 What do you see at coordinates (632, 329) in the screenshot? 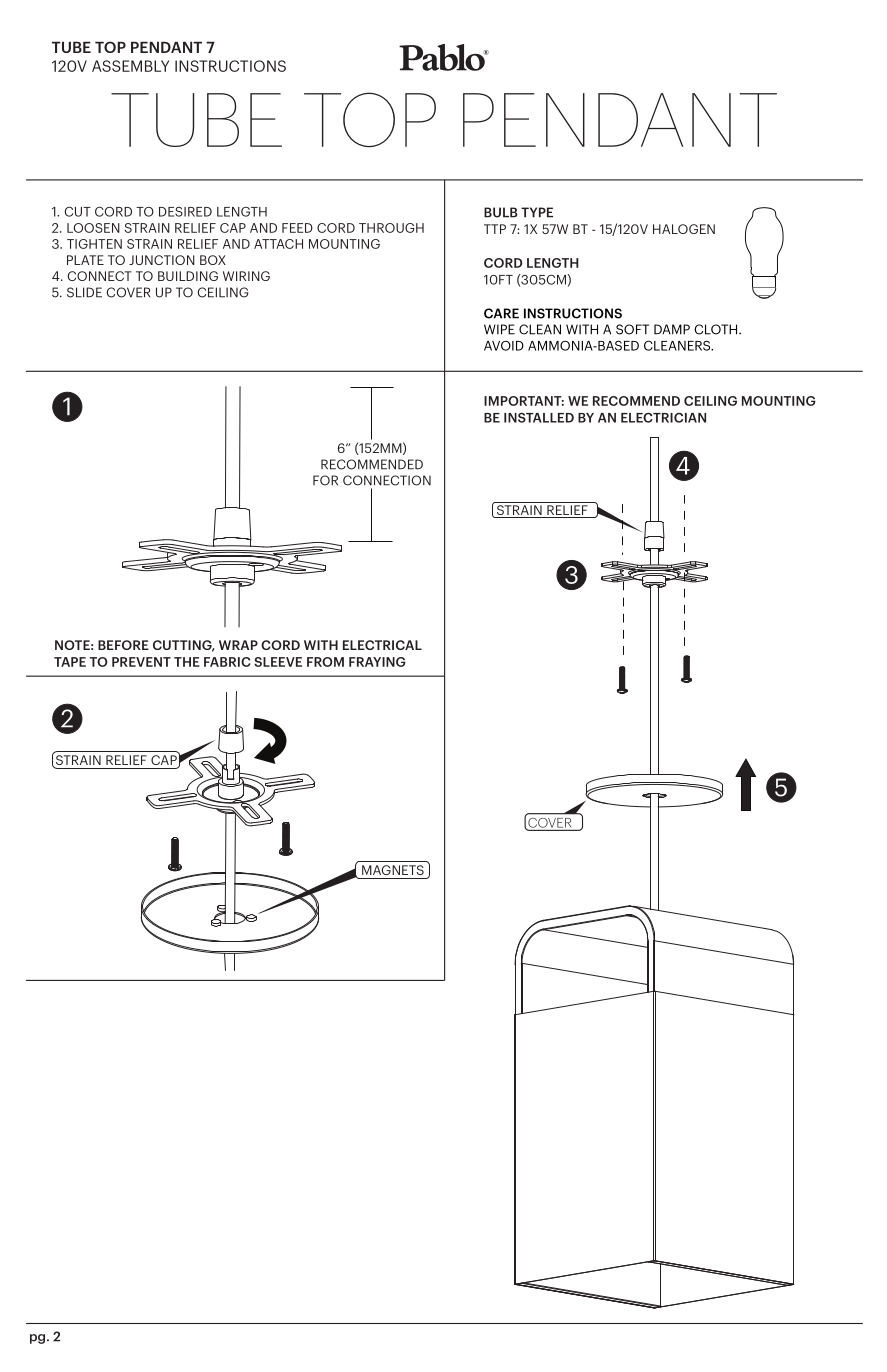
I see `SOFT` at bounding box center [632, 329].
